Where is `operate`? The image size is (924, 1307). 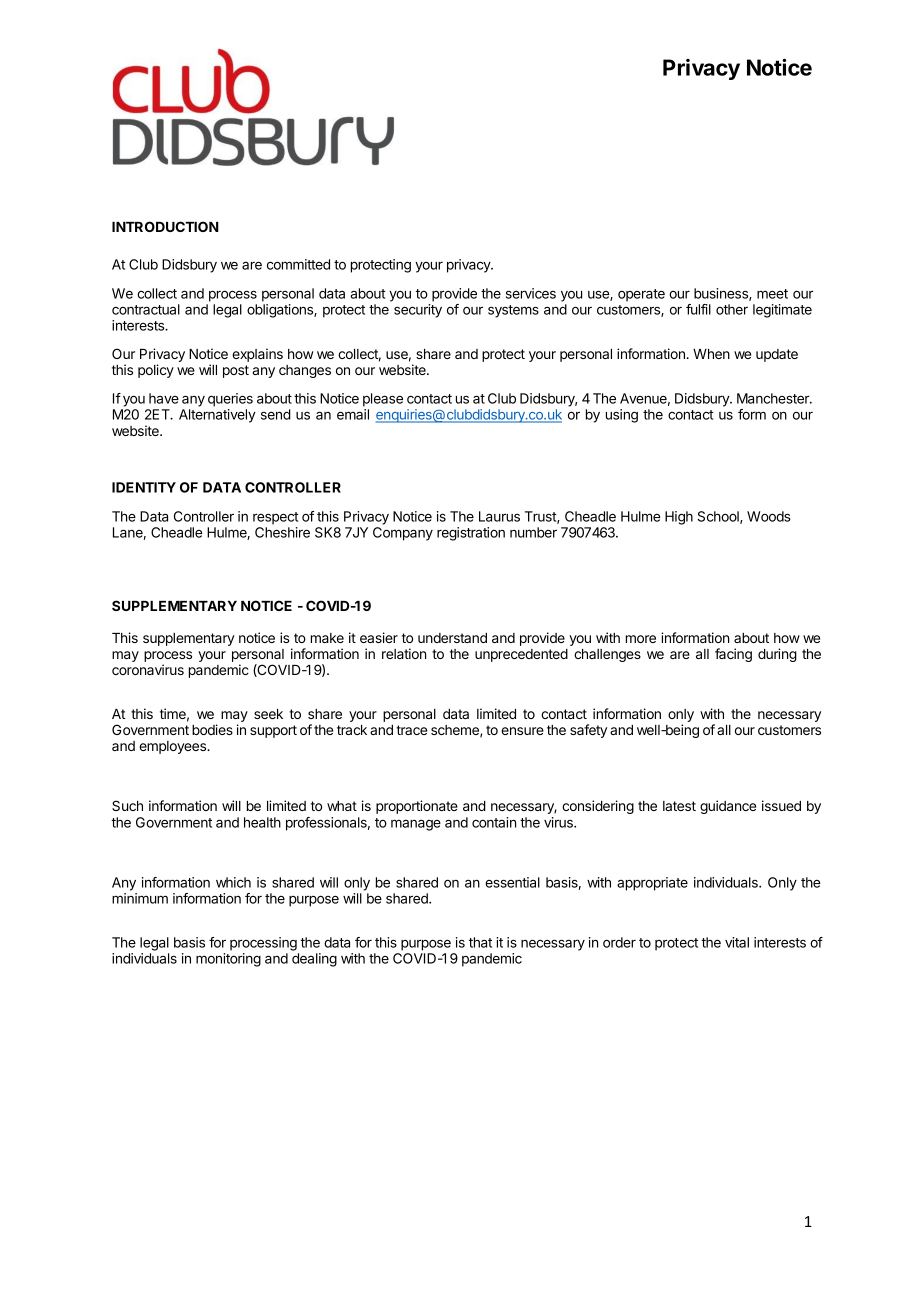
operate is located at coordinates (641, 295).
